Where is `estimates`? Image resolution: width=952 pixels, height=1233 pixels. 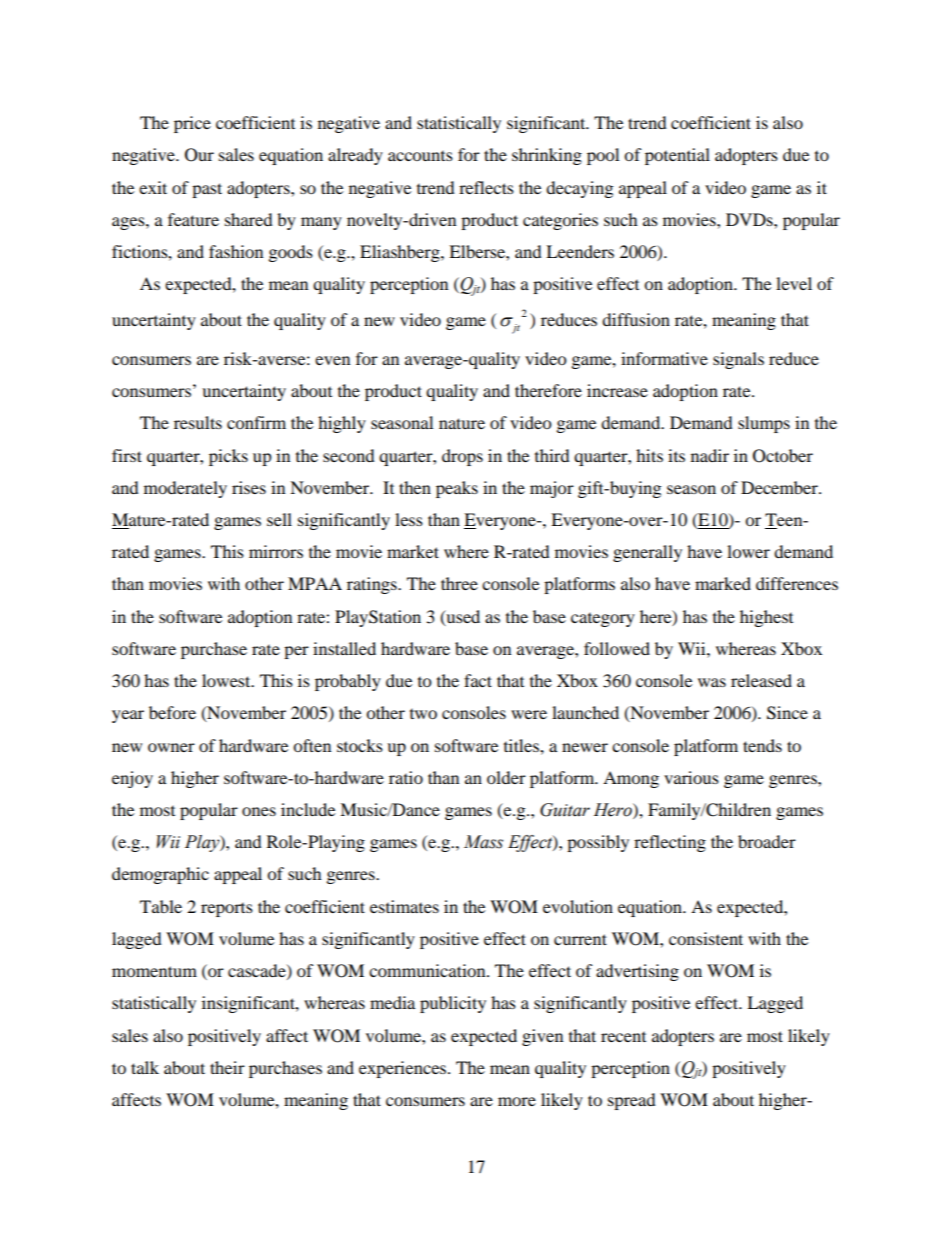
estimates is located at coordinates (404, 906).
